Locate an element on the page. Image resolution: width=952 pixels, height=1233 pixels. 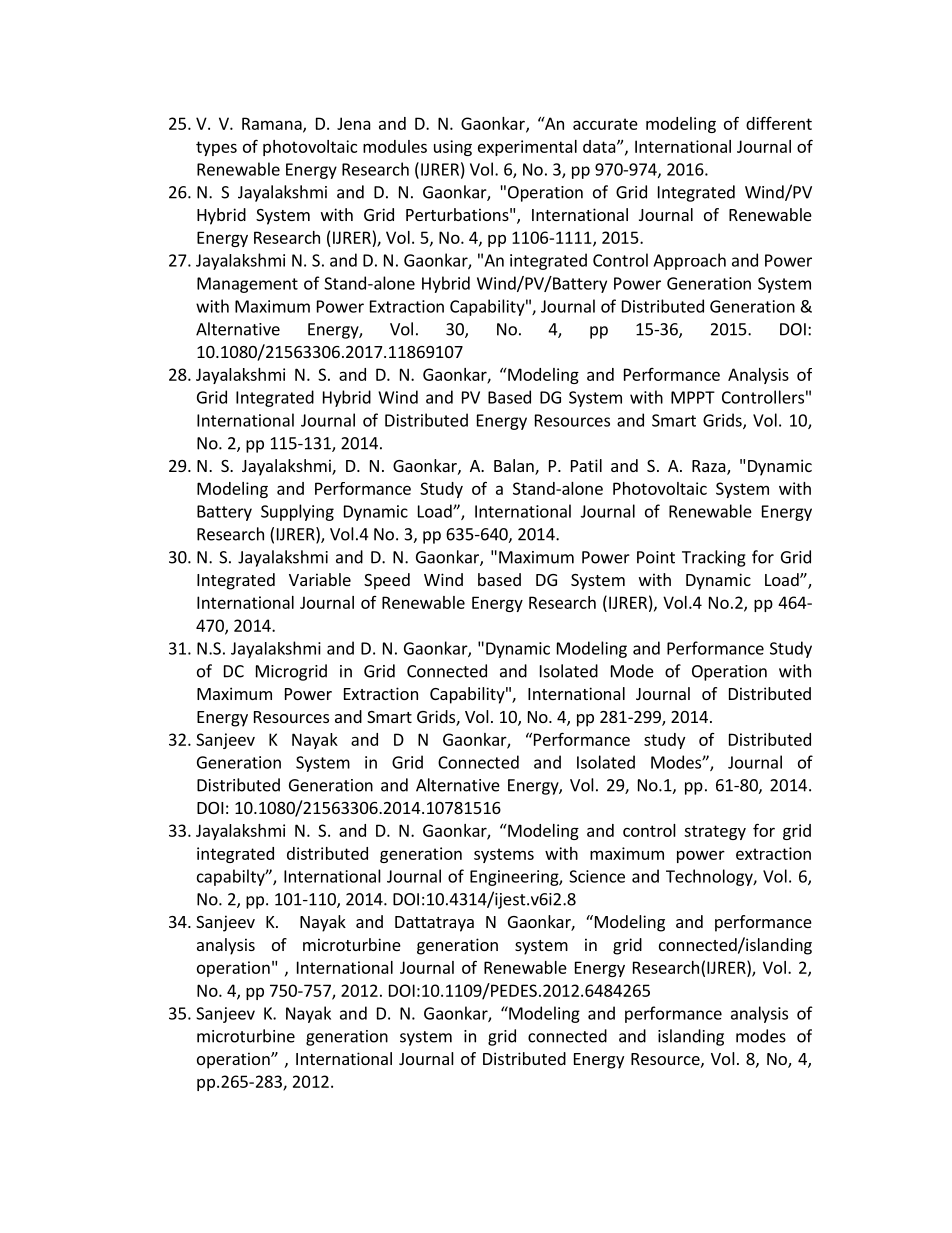
experimental is located at coordinates (527, 148).
